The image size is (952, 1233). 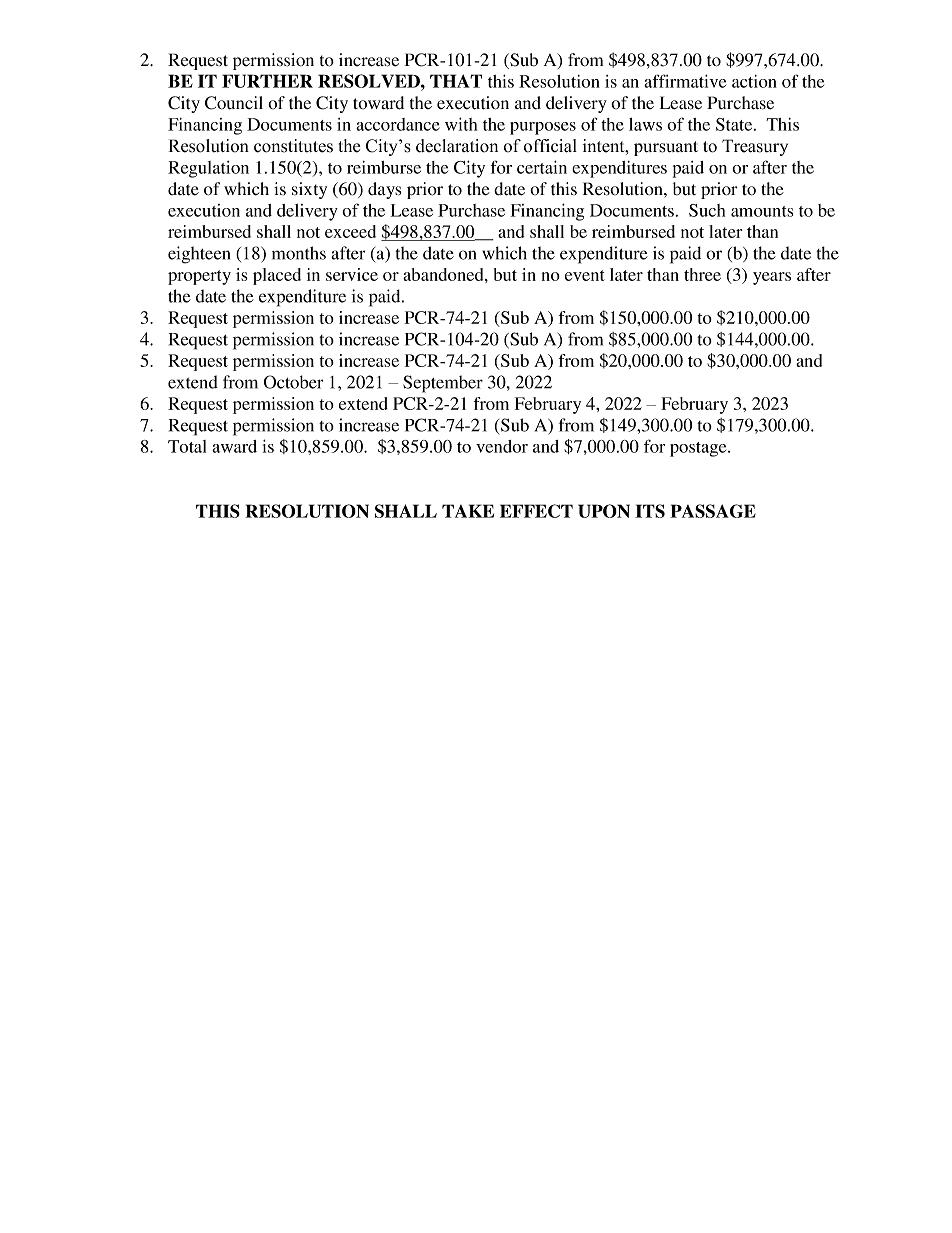 I want to click on award, so click(x=234, y=446).
